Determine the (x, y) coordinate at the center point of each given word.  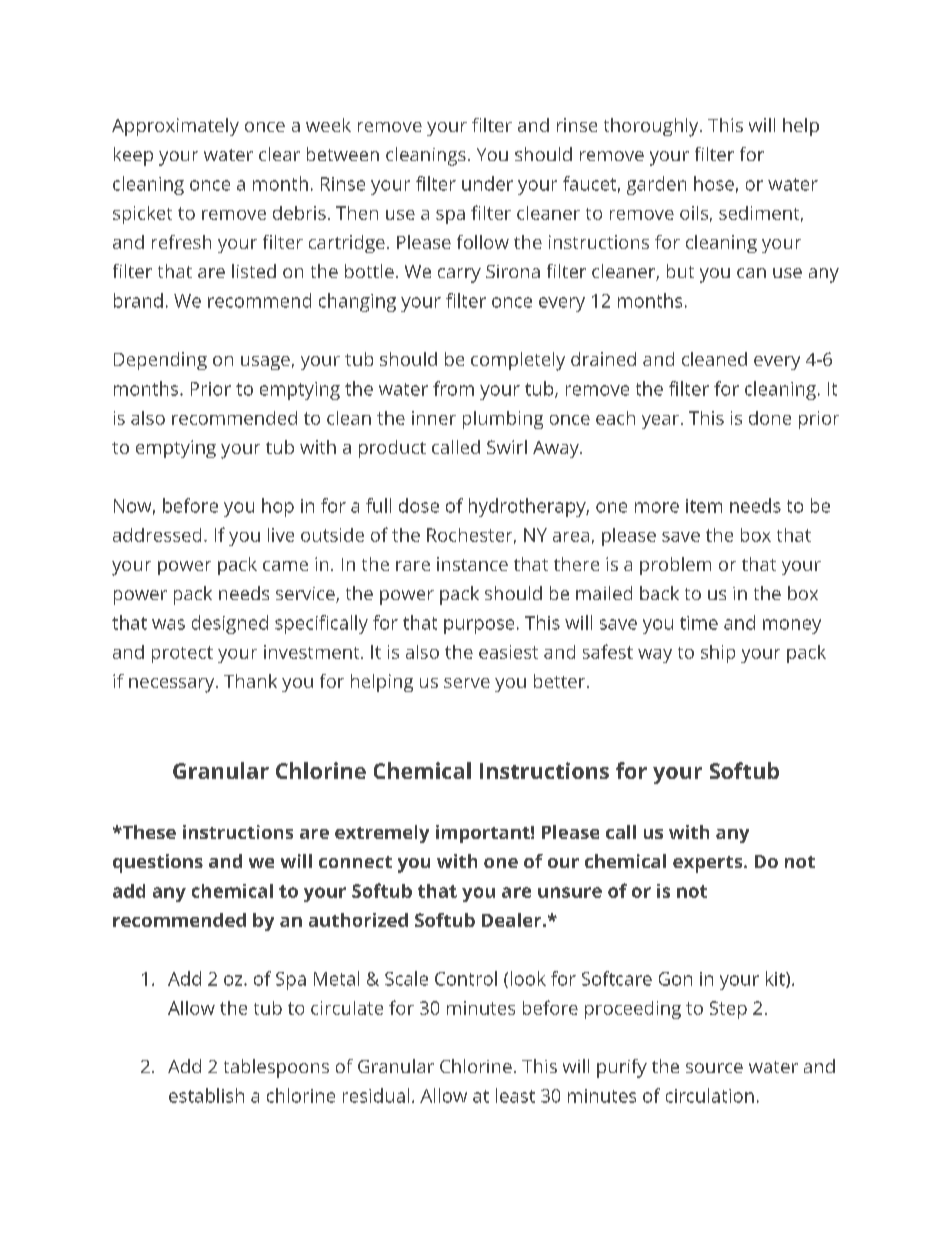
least (515, 1095)
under (487, 183)
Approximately (175, 127)
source (714, 1068)
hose (714, 183)
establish (206, 1095)
